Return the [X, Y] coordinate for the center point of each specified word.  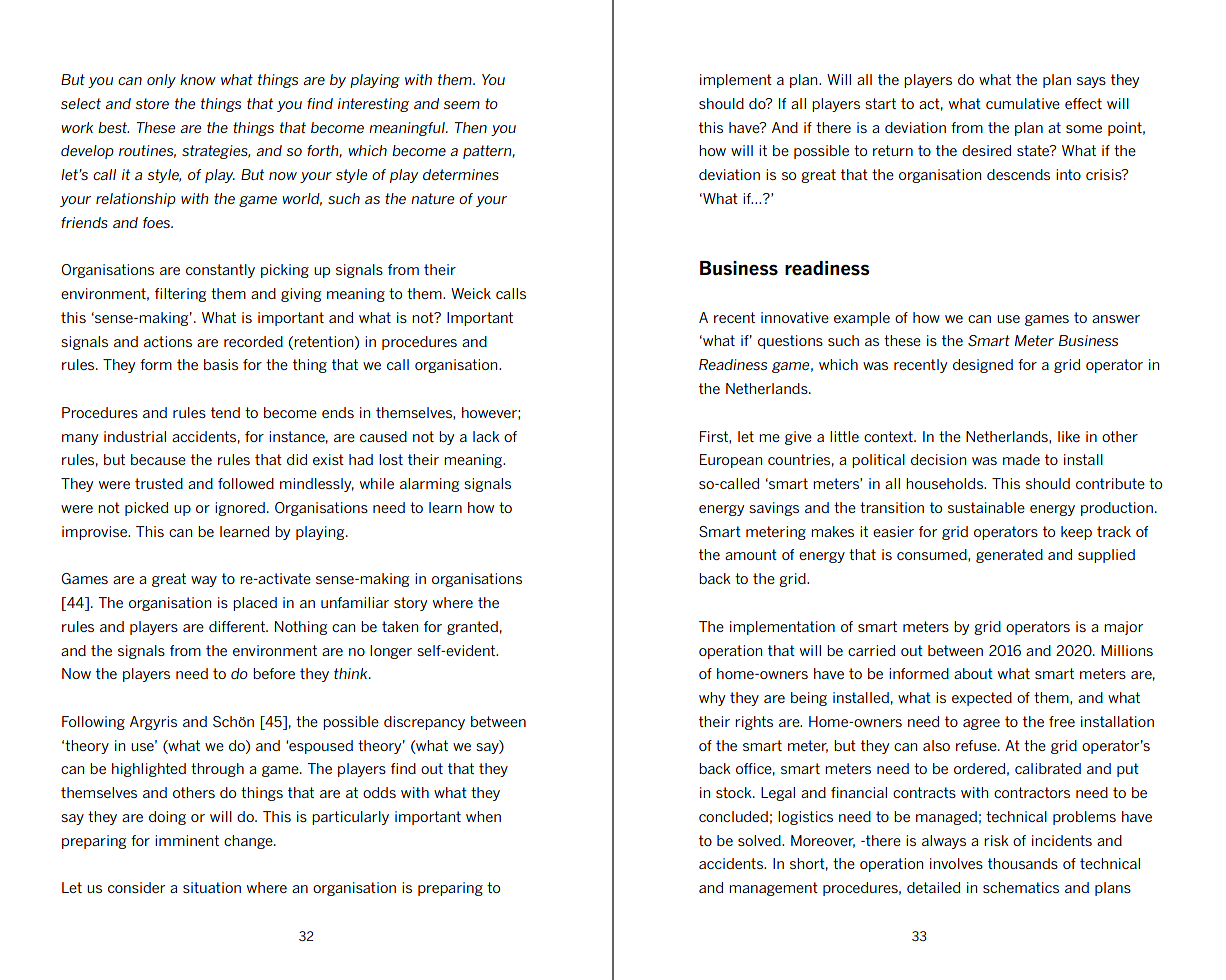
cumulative [1023, 103]
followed [246, 483]
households [945, 483]
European [731, 461]
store [152, 103]
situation [212, 887]
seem [462, 105]
